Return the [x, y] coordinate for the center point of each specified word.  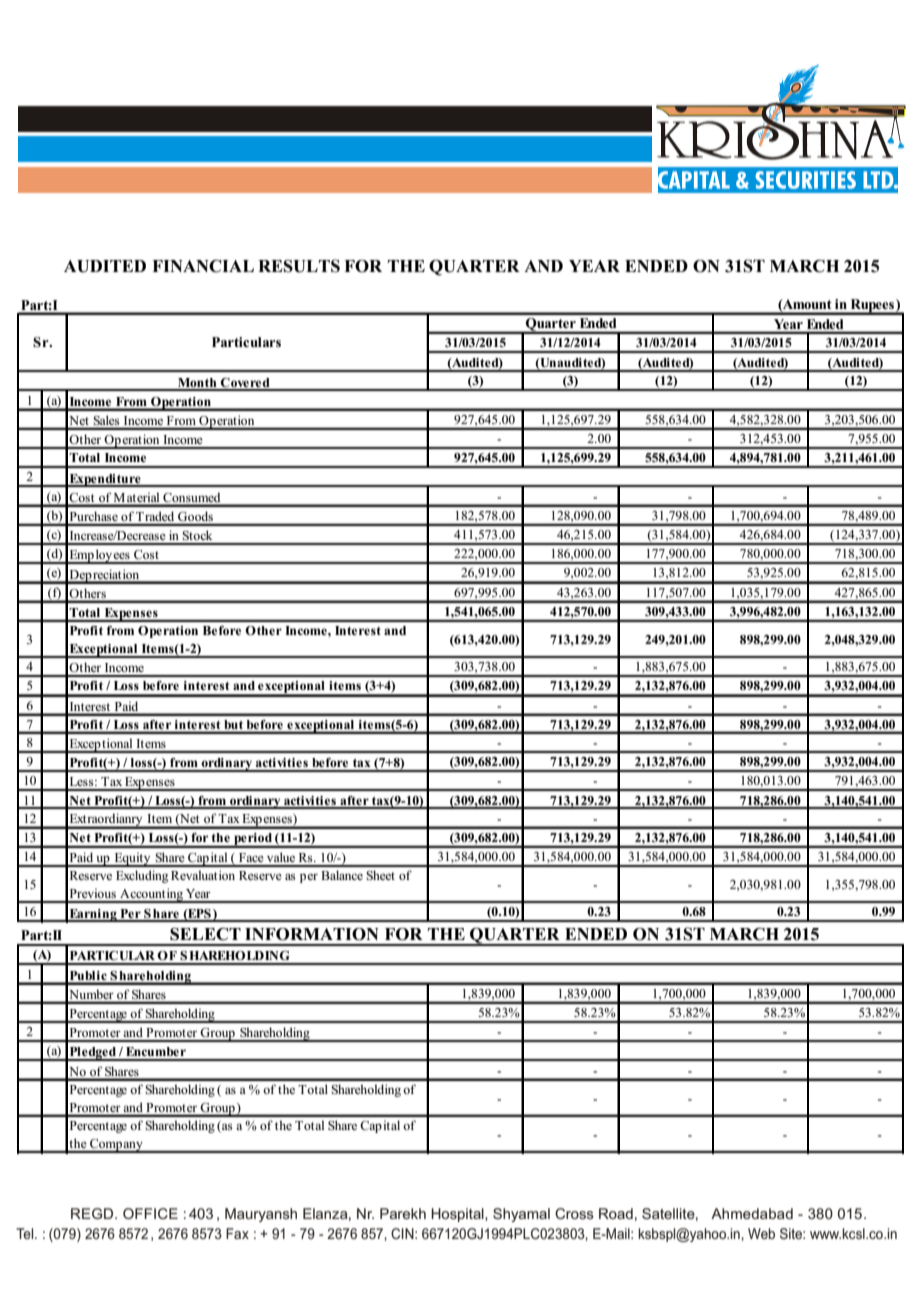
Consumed [191, 497]
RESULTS [299, 266]
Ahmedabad [752, 1213]
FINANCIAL [203, 266]
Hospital [458, 1215]
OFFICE [150, 1213]
